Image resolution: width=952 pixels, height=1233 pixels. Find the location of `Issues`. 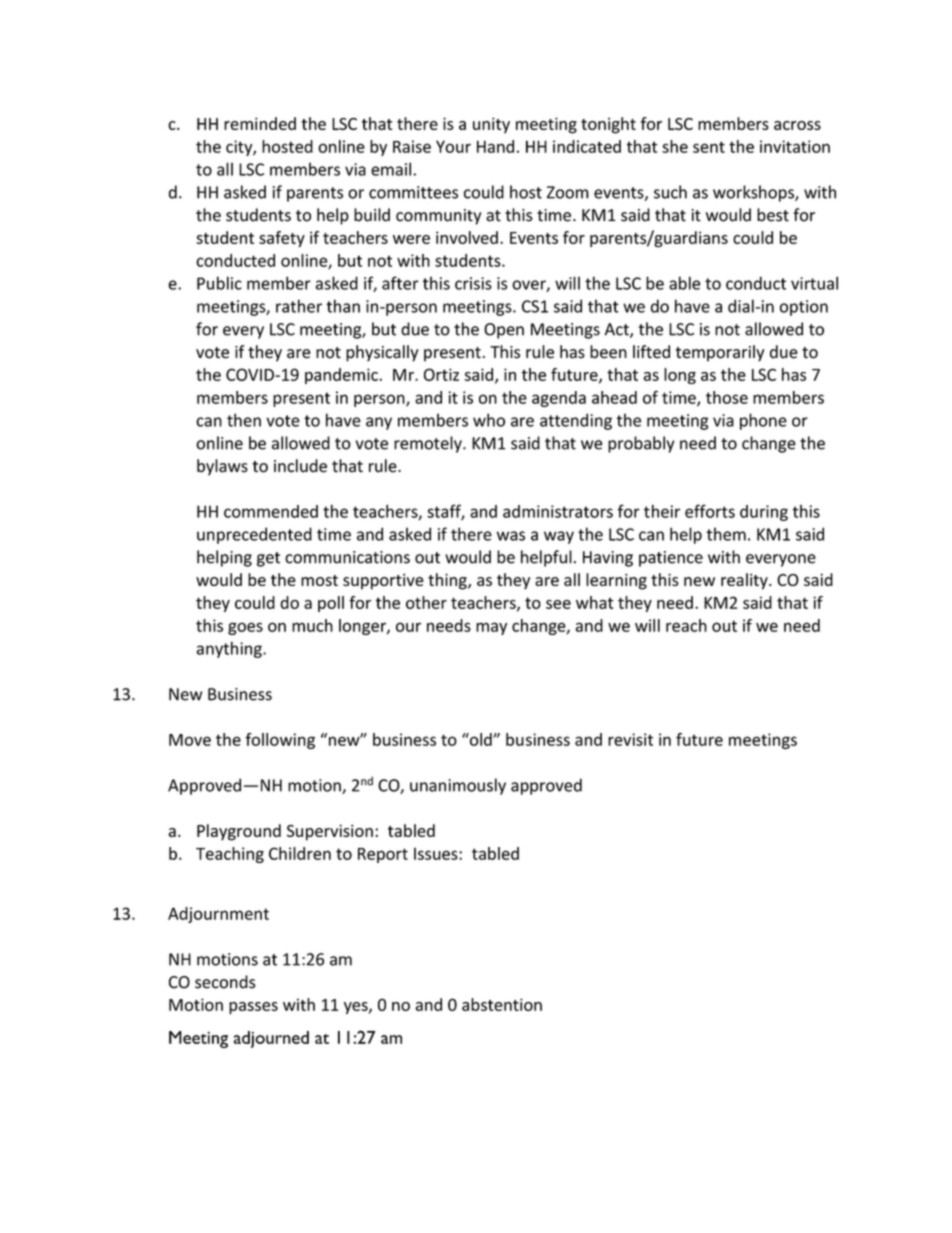

Issues is located at coordinates (437, 854).
